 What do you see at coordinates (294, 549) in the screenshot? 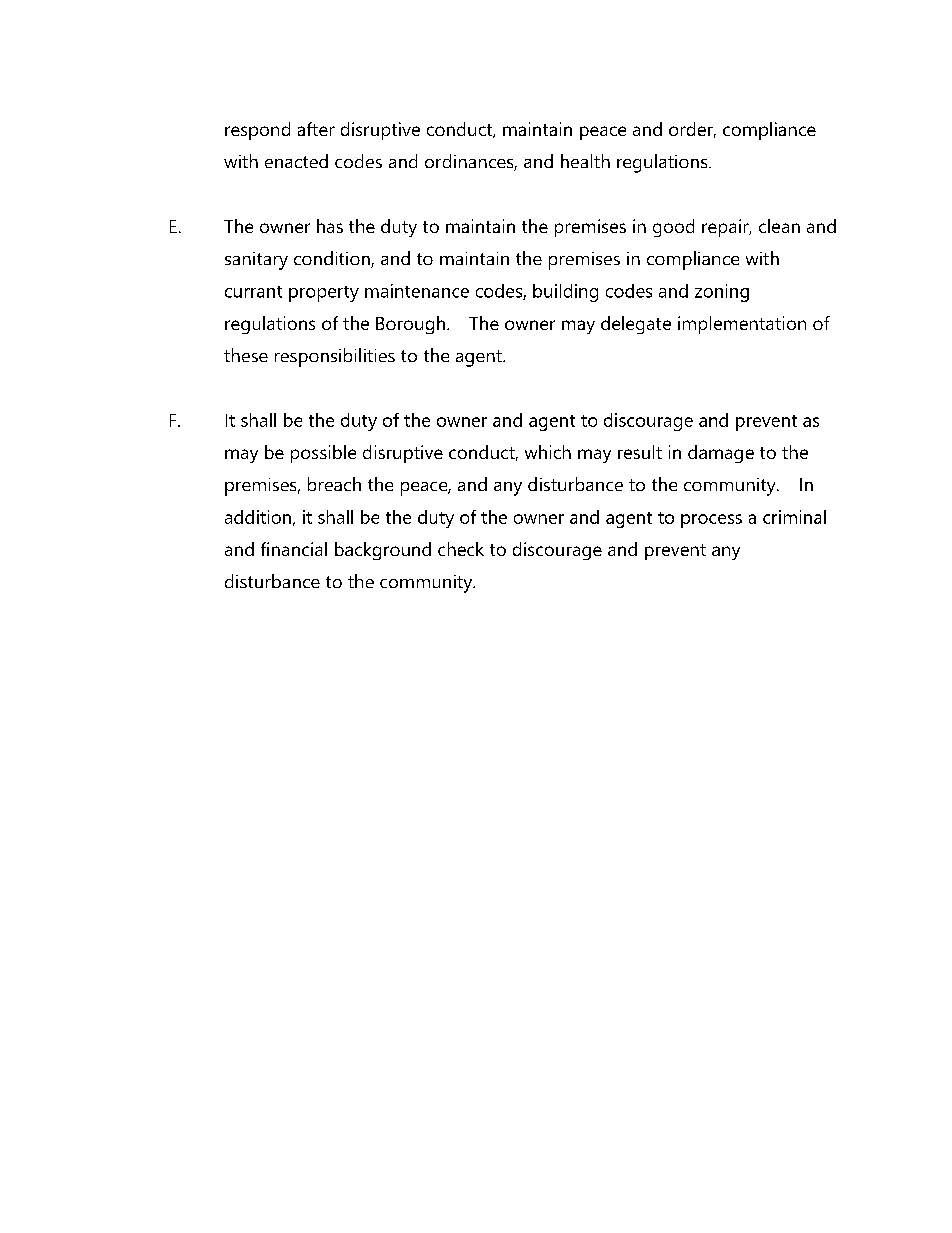
I see `financial` at bounding box center [294, 549].
